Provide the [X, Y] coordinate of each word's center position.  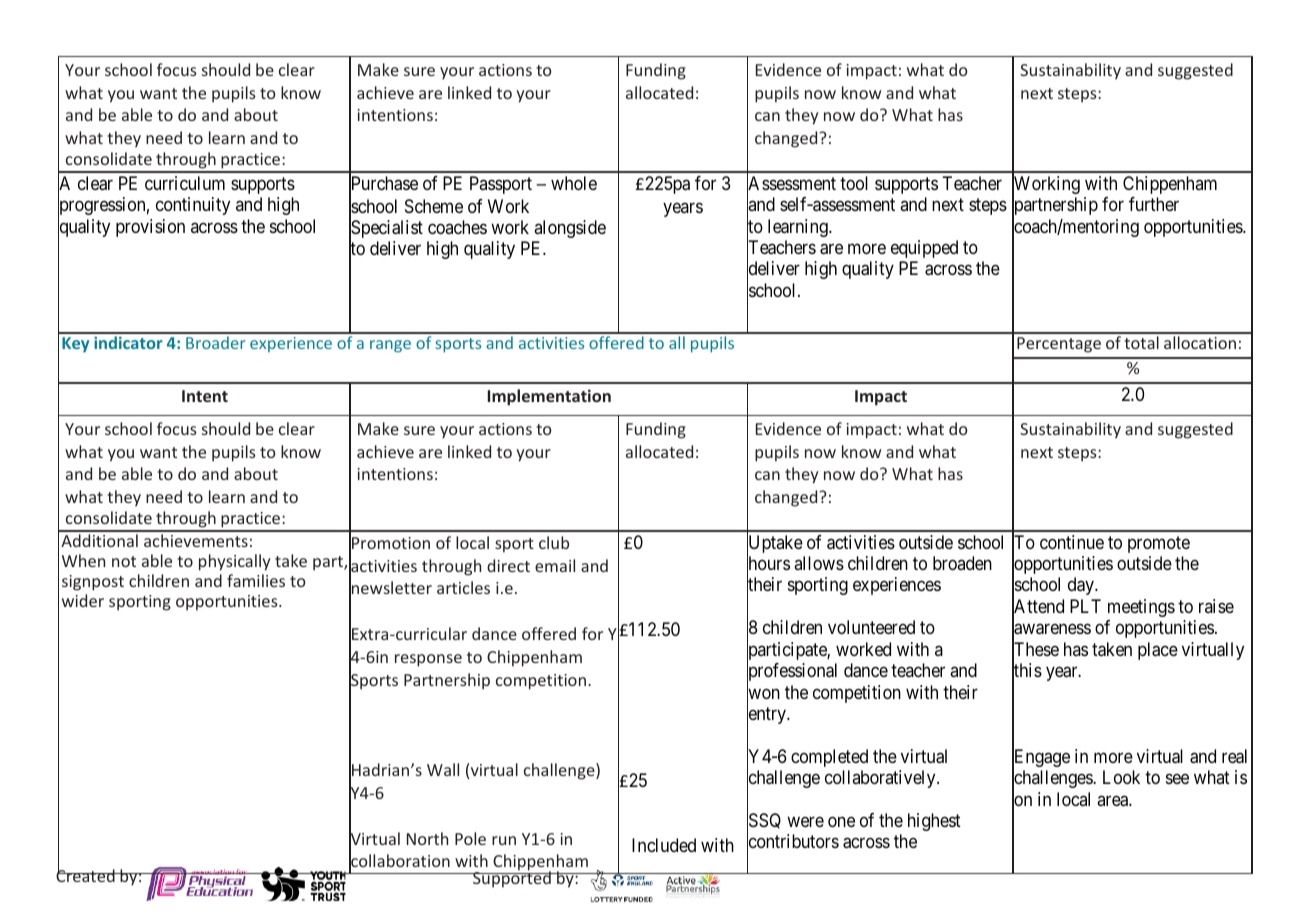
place [1158, 651]
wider [83, 600]
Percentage [1059, 345]
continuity [193, 206]
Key [75, 344]
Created [86, 875]
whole [574, 183]
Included [664, 845]
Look [1121, 777]
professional [792, 673]
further [1154, 204]
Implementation [549, 397]
